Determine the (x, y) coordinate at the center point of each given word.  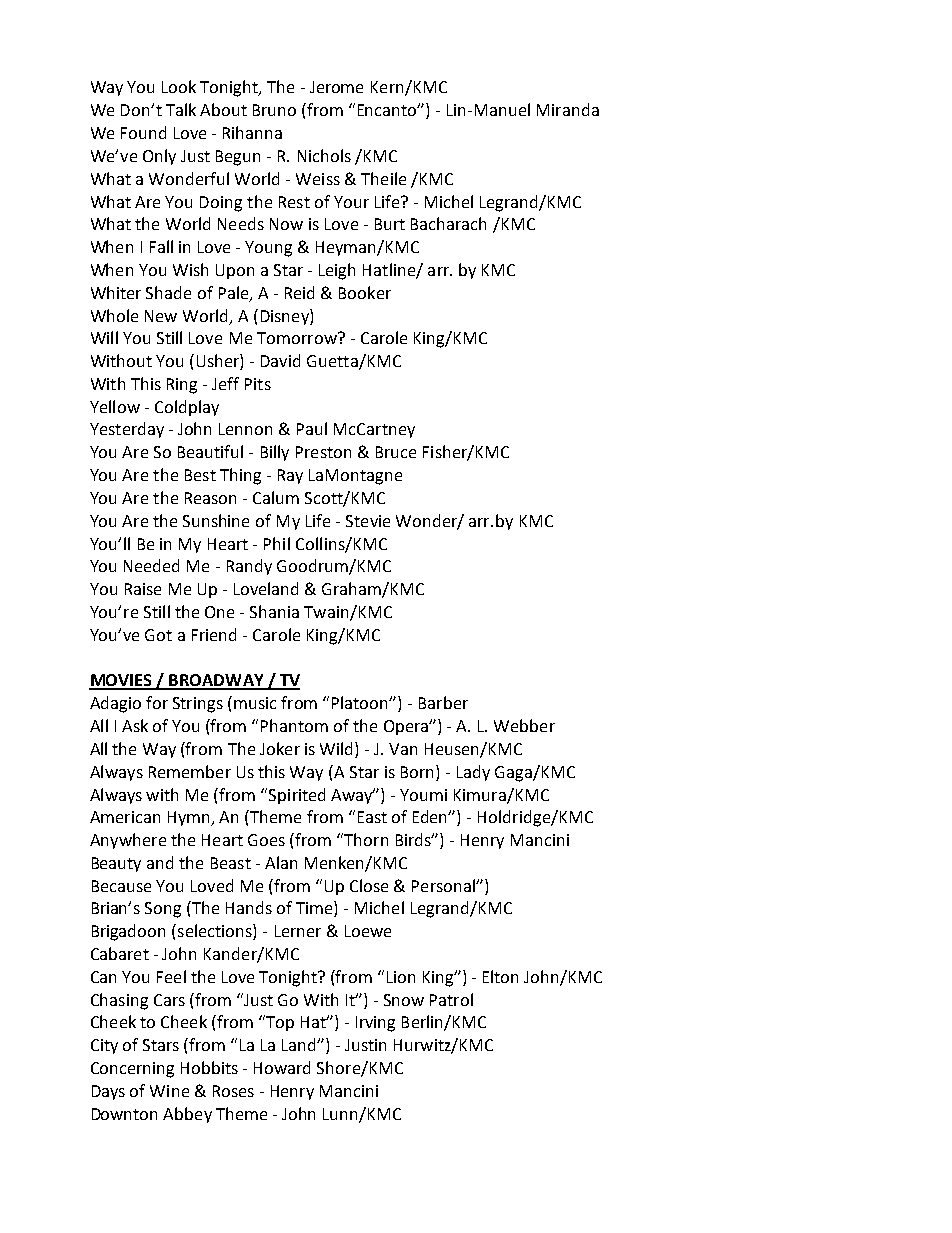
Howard (282, 1067)
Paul (312, 428)
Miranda (568, 109)
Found (143, 132)
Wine (169, 1091)
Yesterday (127, 430)
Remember (190, 771)
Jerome (336, 87)
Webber (524, 725)
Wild (338, 748)
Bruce (396, 452)
